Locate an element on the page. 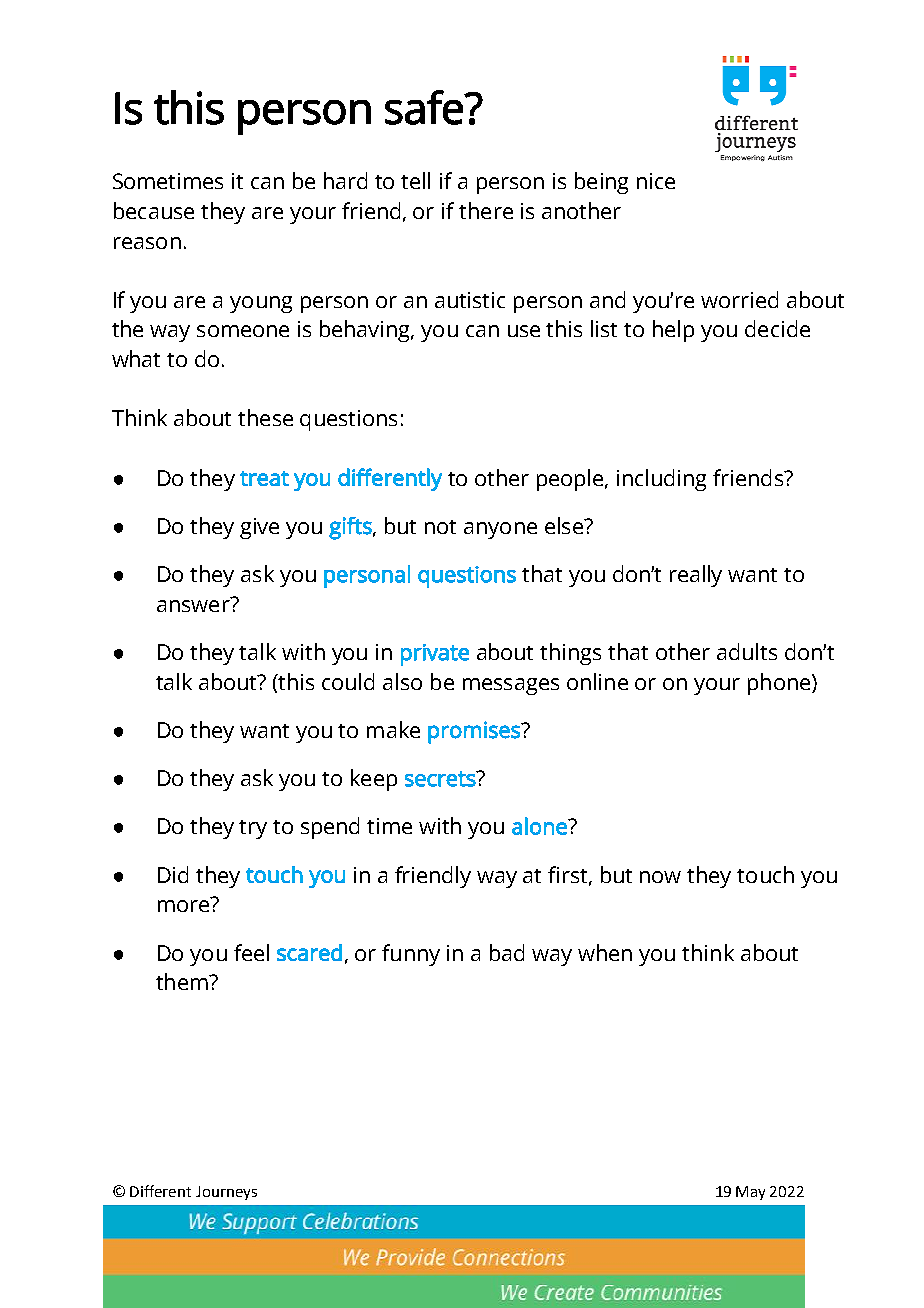 This image has height=1308, width=924. when is located at coordinates (605, 952).
